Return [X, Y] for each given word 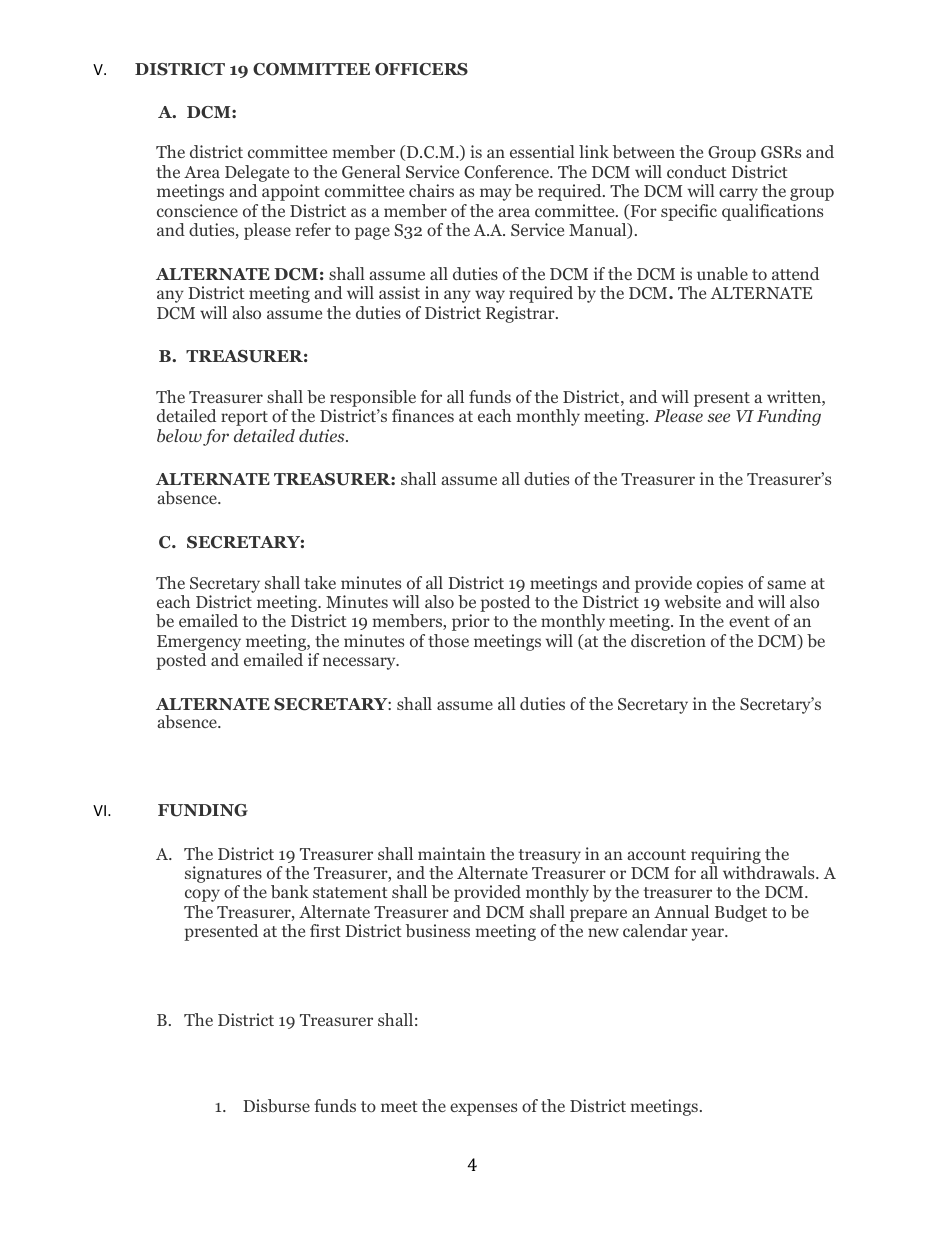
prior [471, 622]
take [320, 582]
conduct [697, 171]
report [244, 418]
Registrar [521, 314]
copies [720, 584]
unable [722, 273]
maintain [452, 853]
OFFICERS [421, 69]
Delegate [257, 173]
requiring [726, 855]
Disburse [276, 1105]
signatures [223, 876]
